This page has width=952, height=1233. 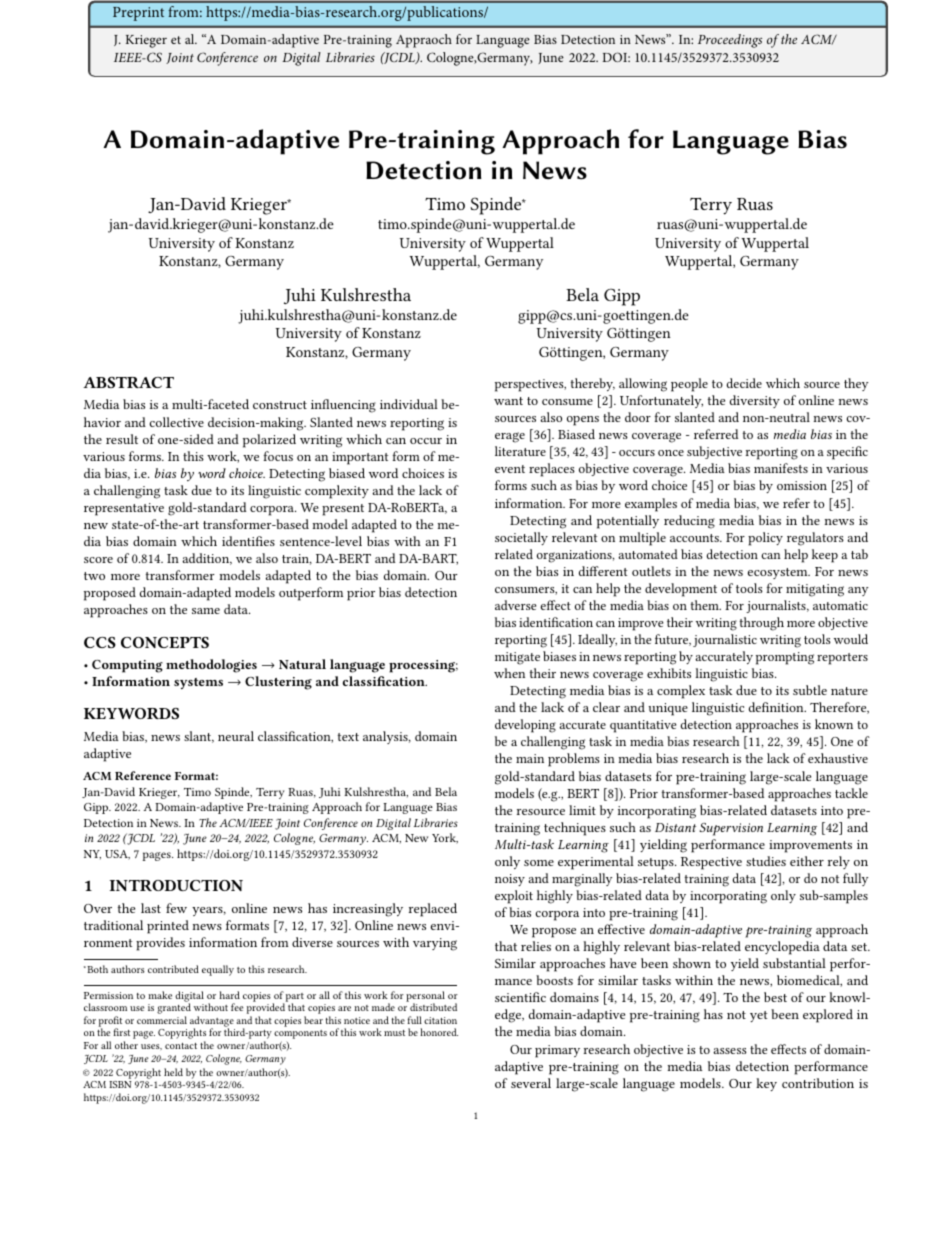 What do you see at coordinates (177, 422) in the page?
I see `collective` at bounding box center [177, 422].
